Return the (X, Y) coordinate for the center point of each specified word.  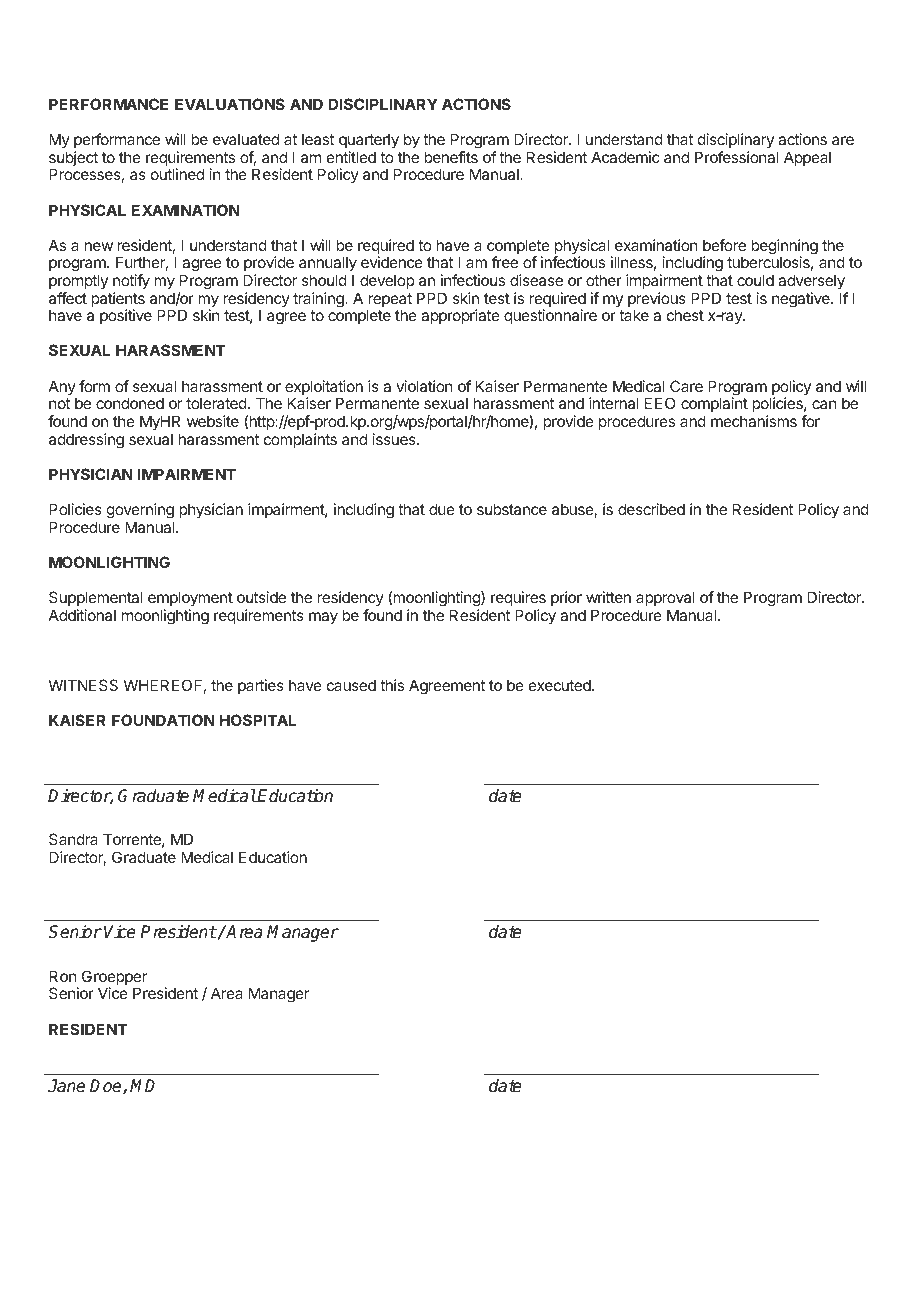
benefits (451, 157)
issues (395, 439)
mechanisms (754, 421)
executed (561, 685)
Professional (736, 157)
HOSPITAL (258, 720)
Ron (63, 976)
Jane (66, 1086)
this (392, 685)
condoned (130, 403)
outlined (177, 174)
